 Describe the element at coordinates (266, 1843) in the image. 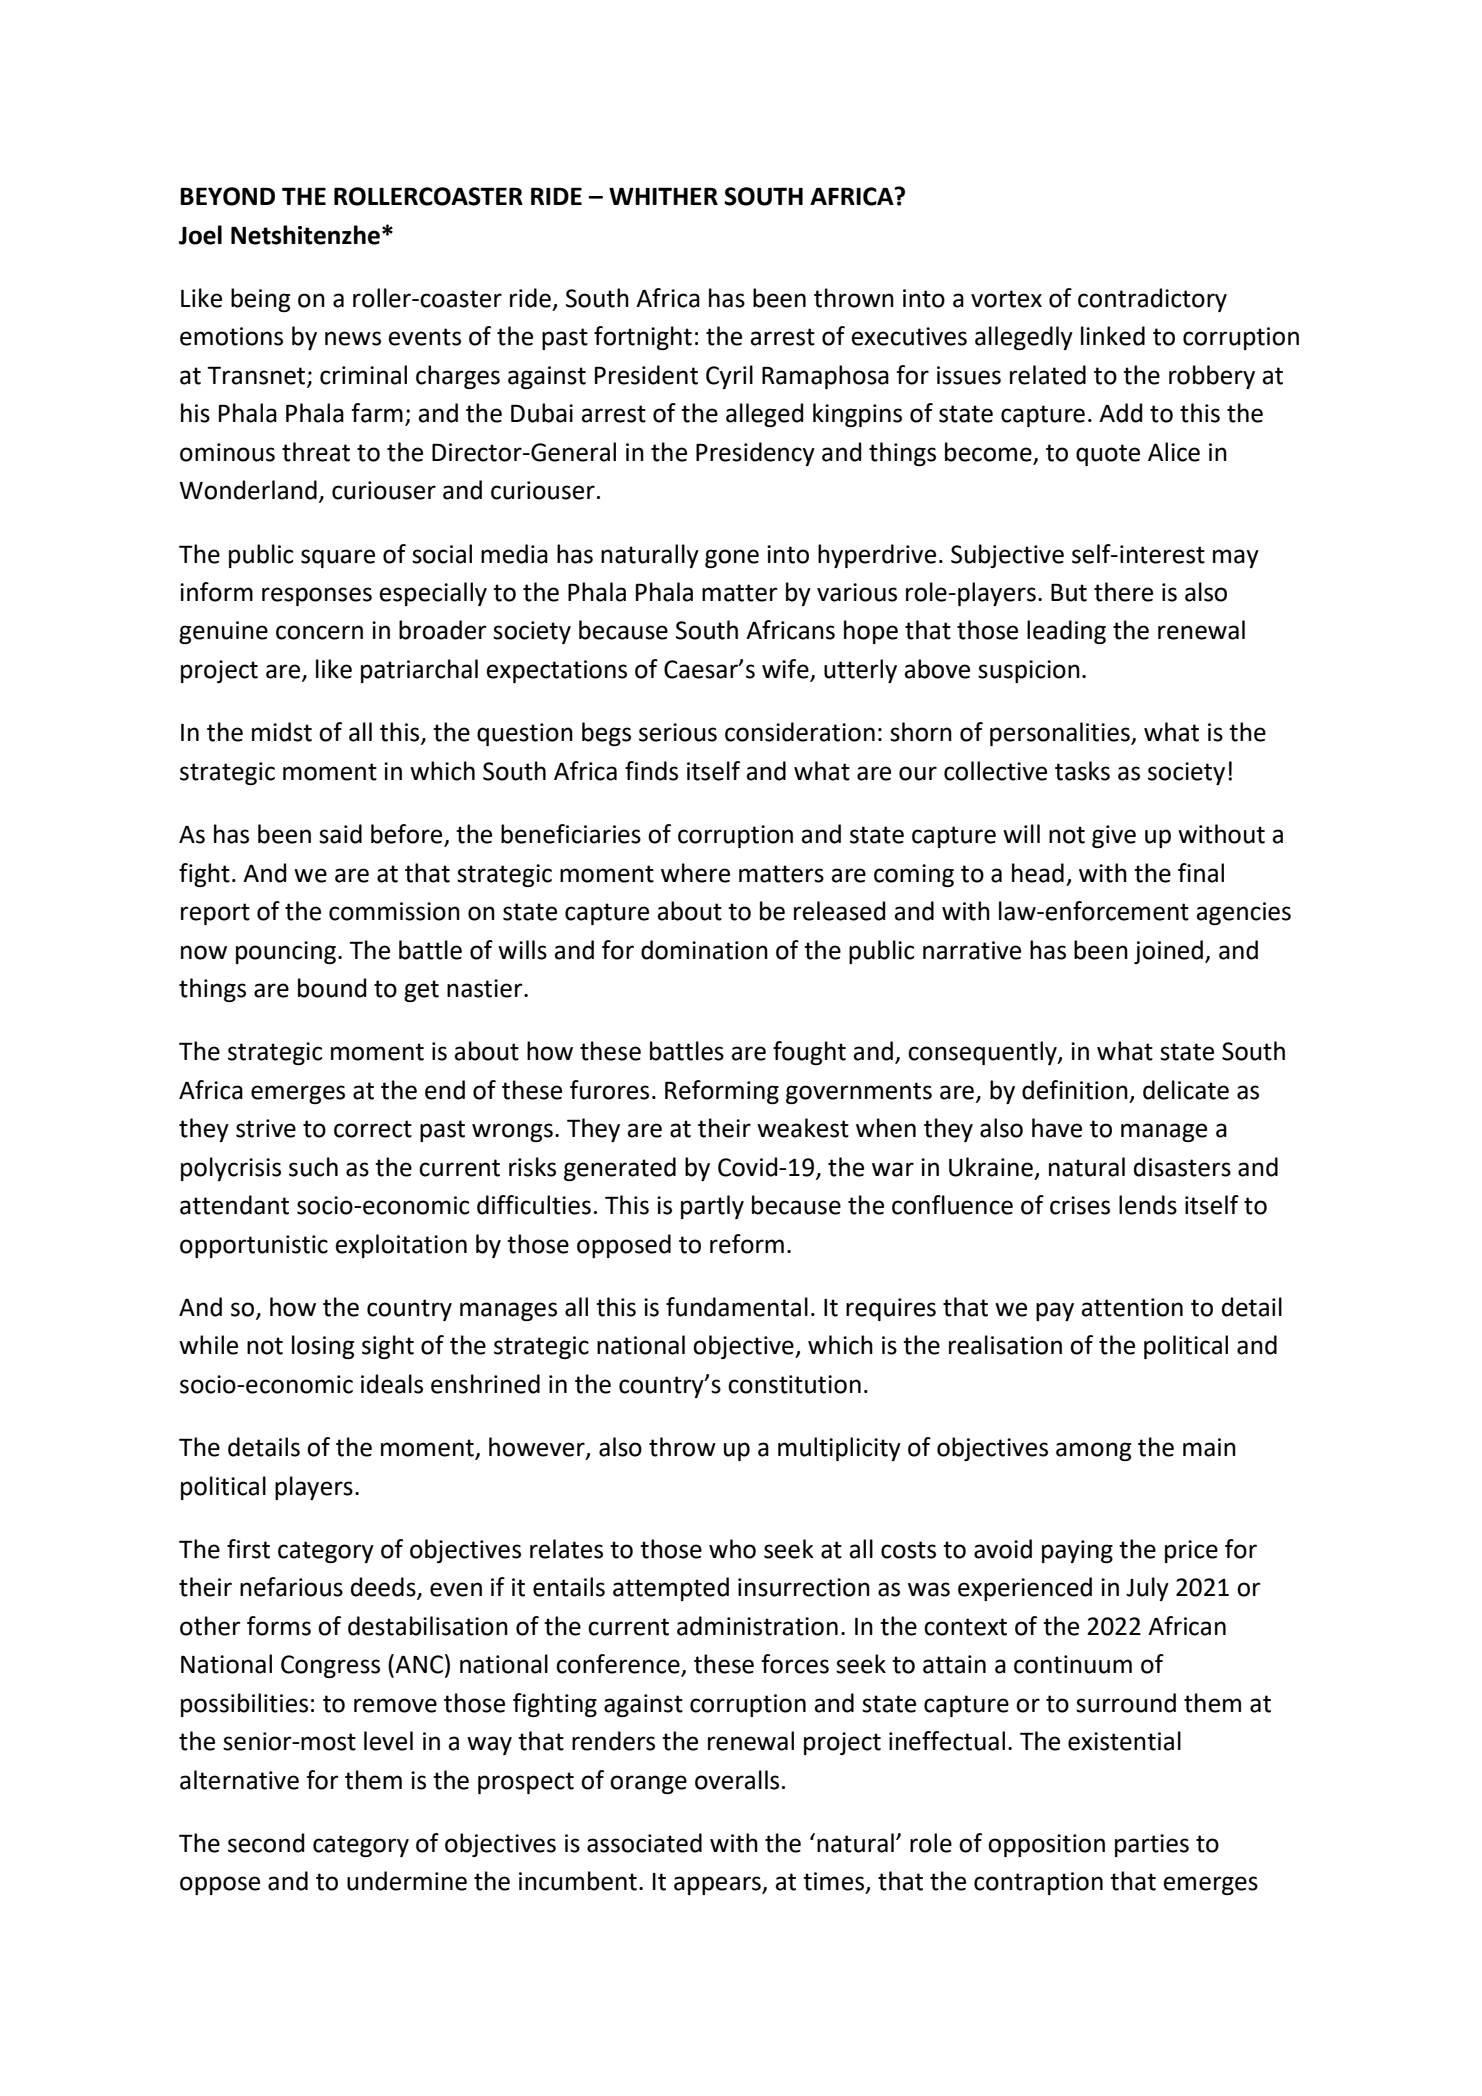

I see `second` at that location.
